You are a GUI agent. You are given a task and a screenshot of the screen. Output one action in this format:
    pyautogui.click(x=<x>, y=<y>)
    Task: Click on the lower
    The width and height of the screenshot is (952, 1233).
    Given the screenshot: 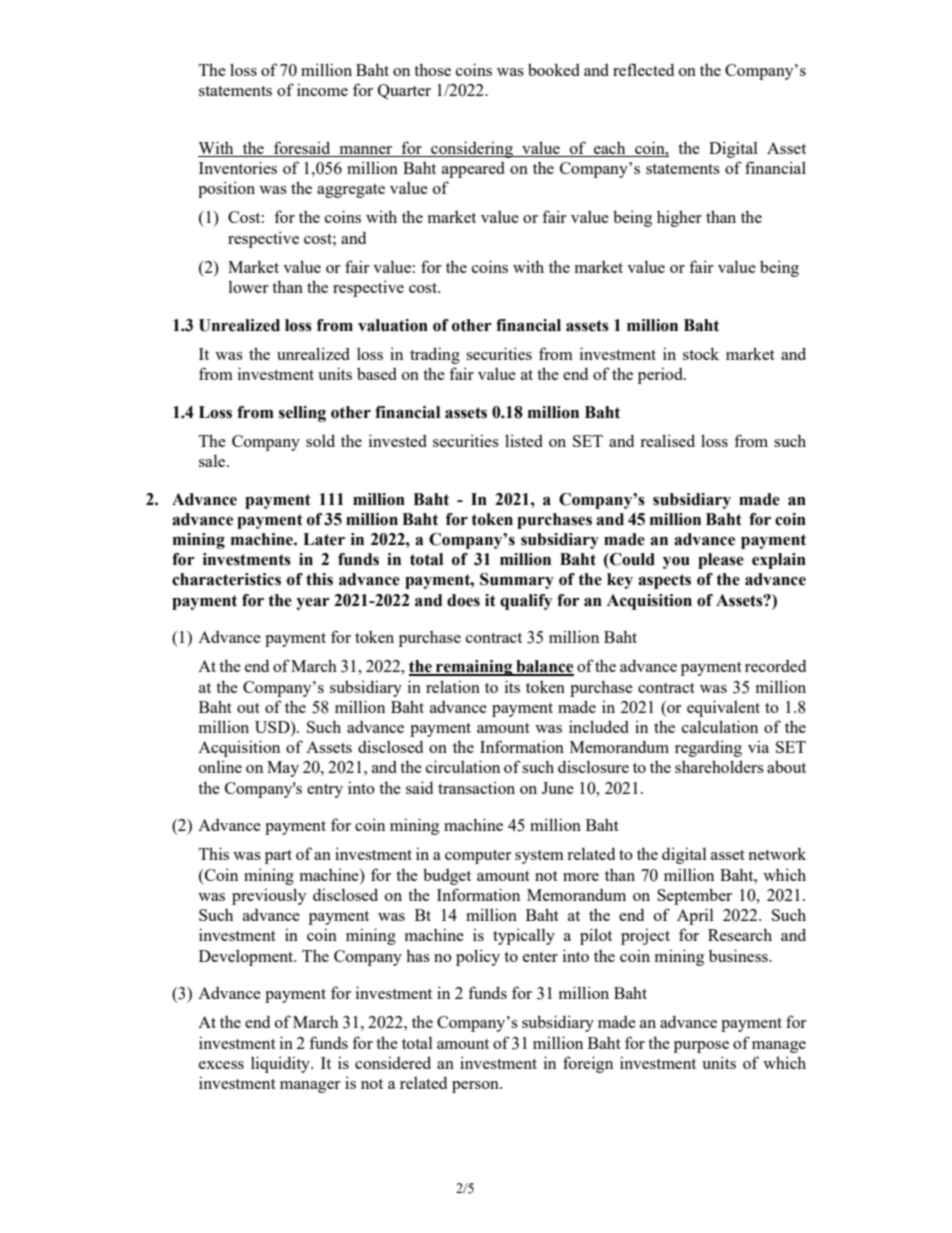 What is the action you would take?
    pyautogui.click(x=248, y=286)
